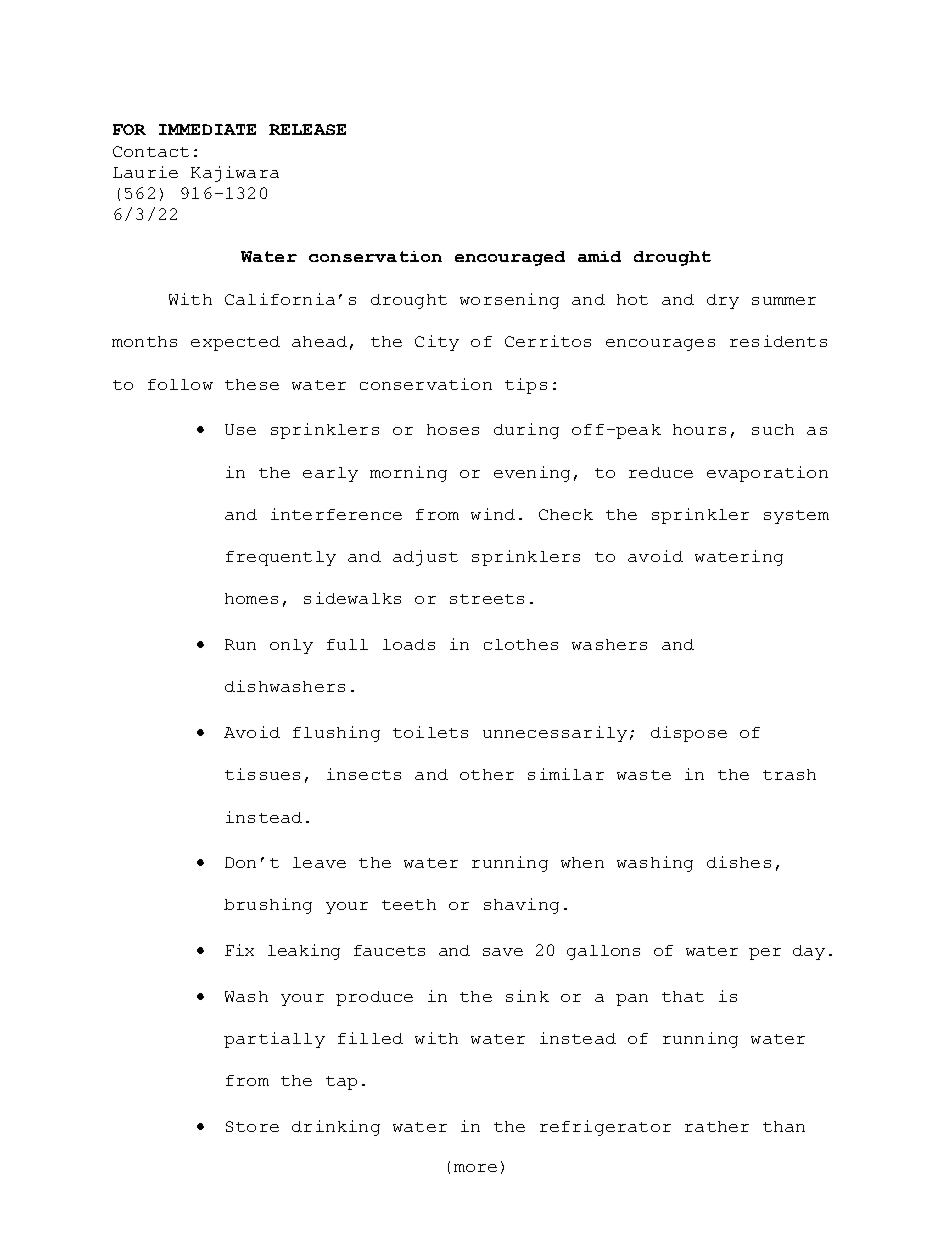  I want to click on dishes, so click(739, 862).
